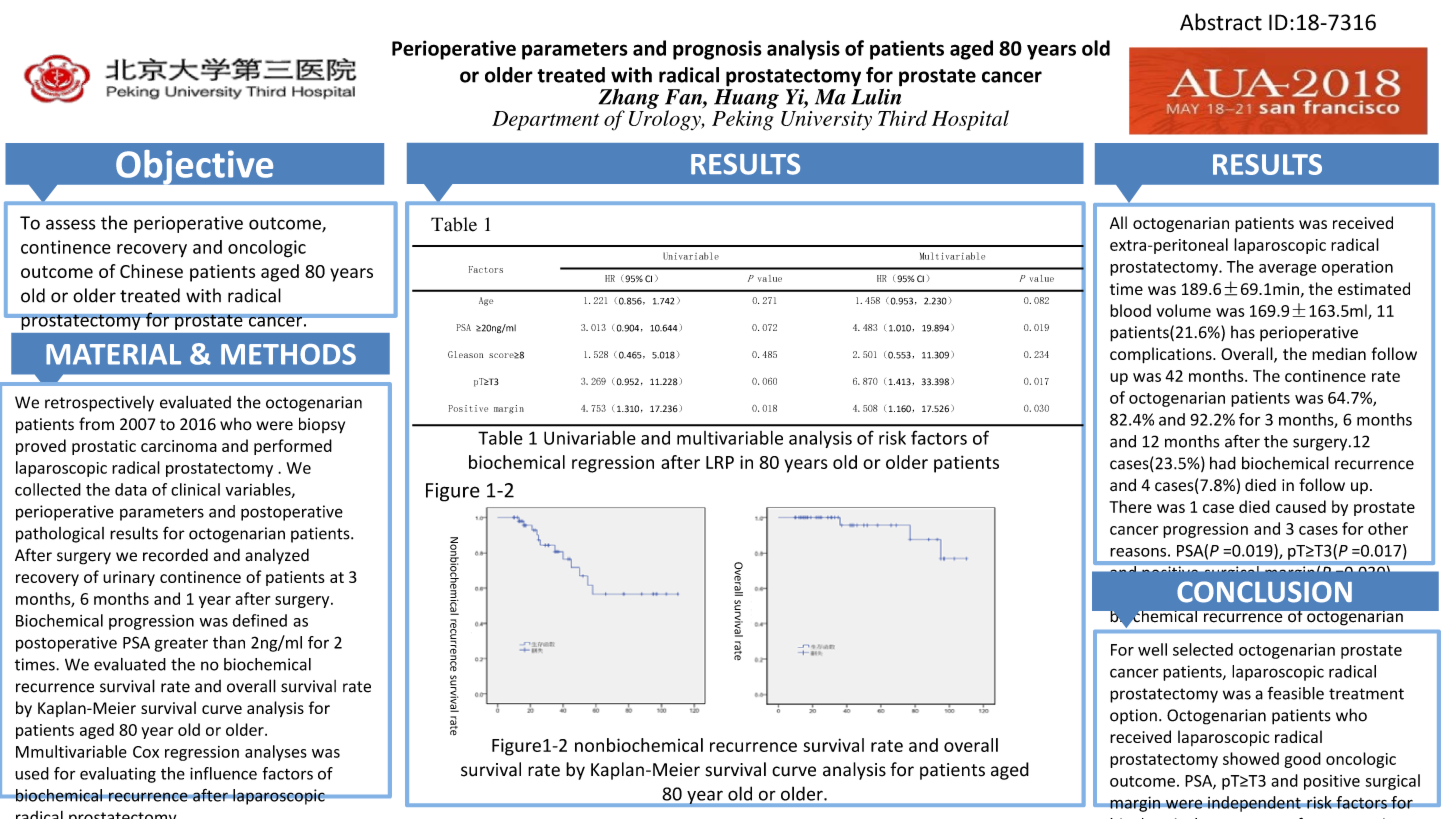 This image has height=819, width=1456. Describe the element at coordinates (1221, 22) in the image. I see `Abstract` at that location.
